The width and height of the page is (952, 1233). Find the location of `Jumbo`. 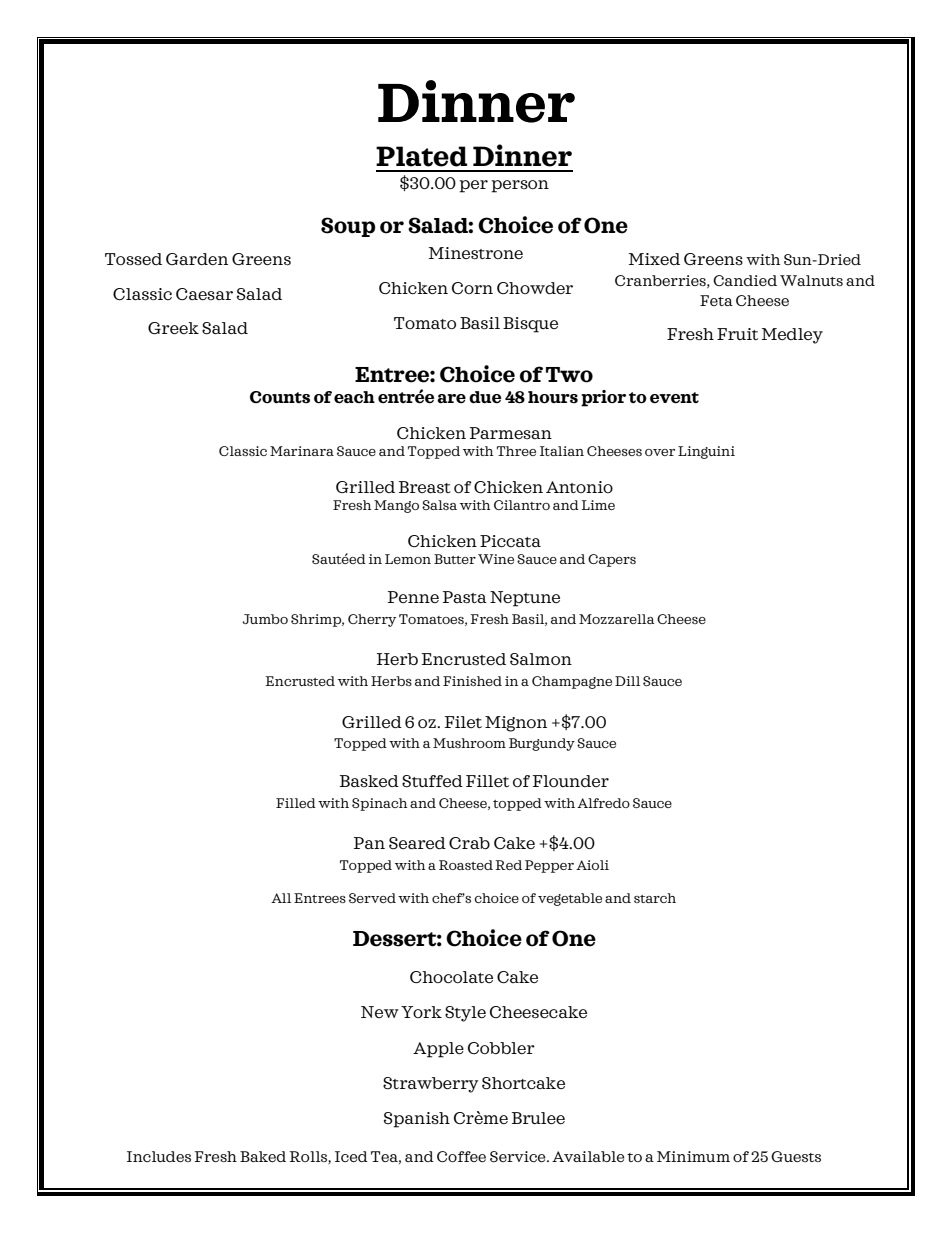

Jumbo is located at coordinates (265, 619).
